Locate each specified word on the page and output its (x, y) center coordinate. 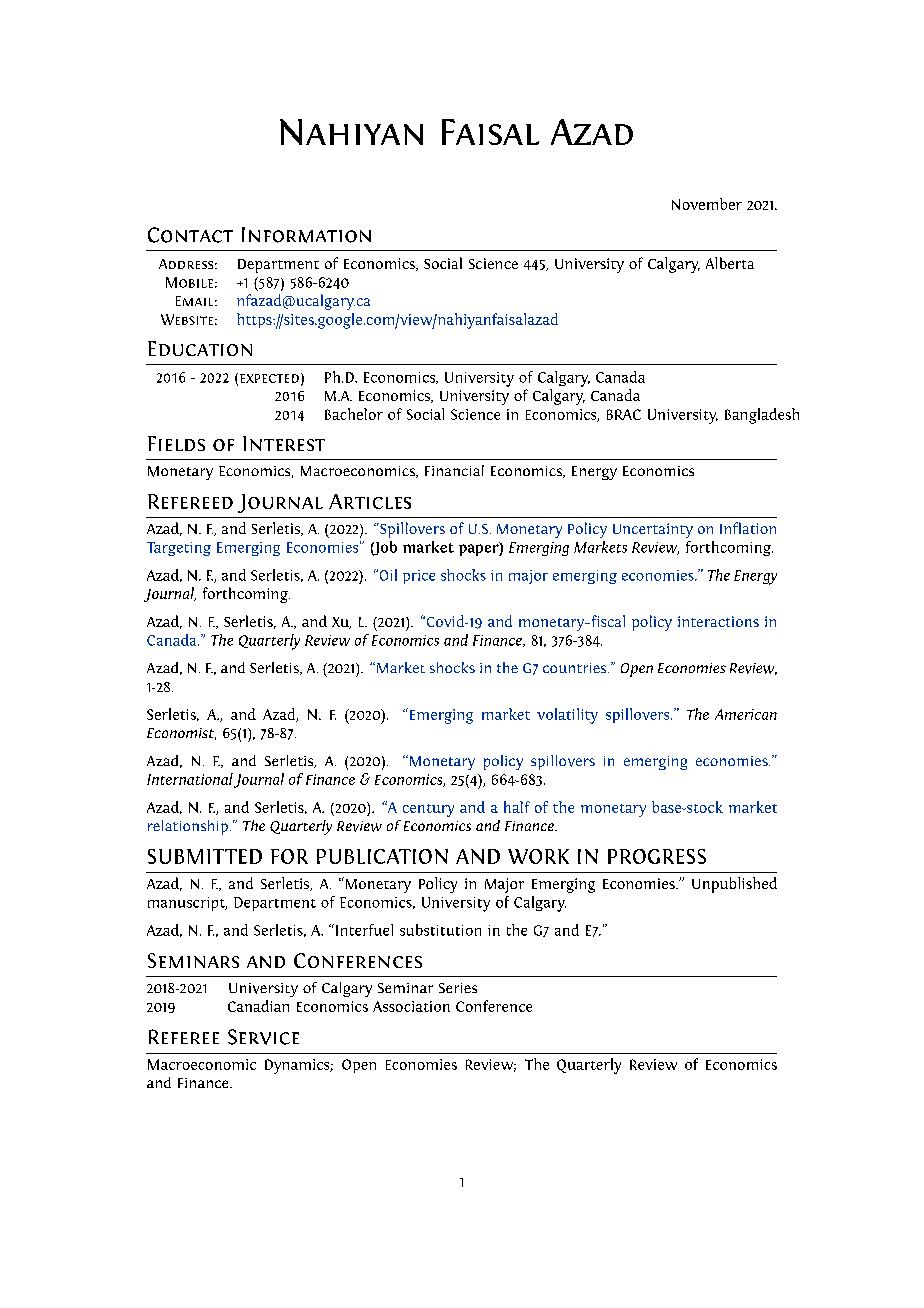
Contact (190, 235)
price (419, 577)
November (707, 204)
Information (306, 235)
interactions (718, 621)
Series (458, 988)
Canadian (258, 1006)
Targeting (179, 549)
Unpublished (734, 885)
